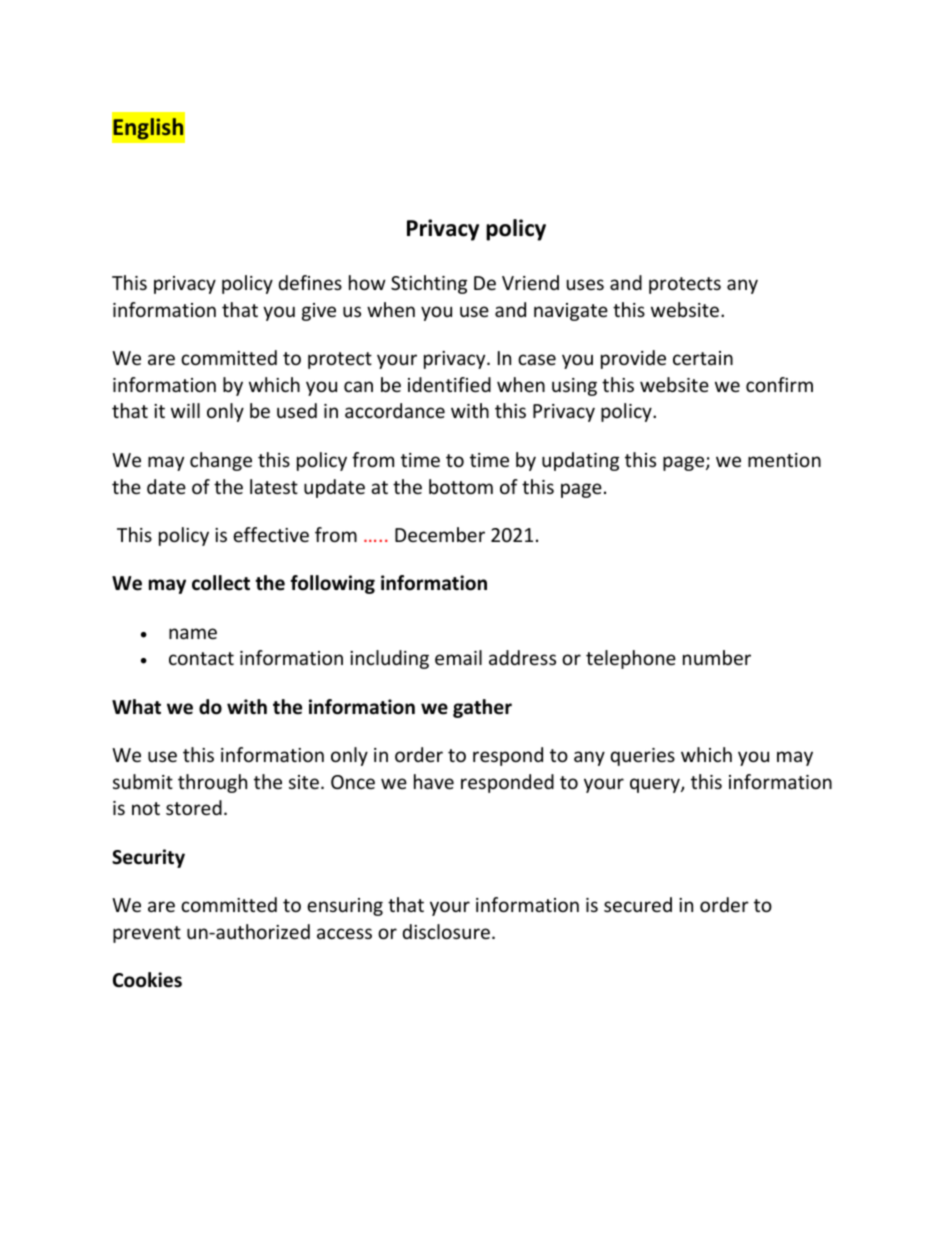  I want to click on disclosure, so click(446, 931).
